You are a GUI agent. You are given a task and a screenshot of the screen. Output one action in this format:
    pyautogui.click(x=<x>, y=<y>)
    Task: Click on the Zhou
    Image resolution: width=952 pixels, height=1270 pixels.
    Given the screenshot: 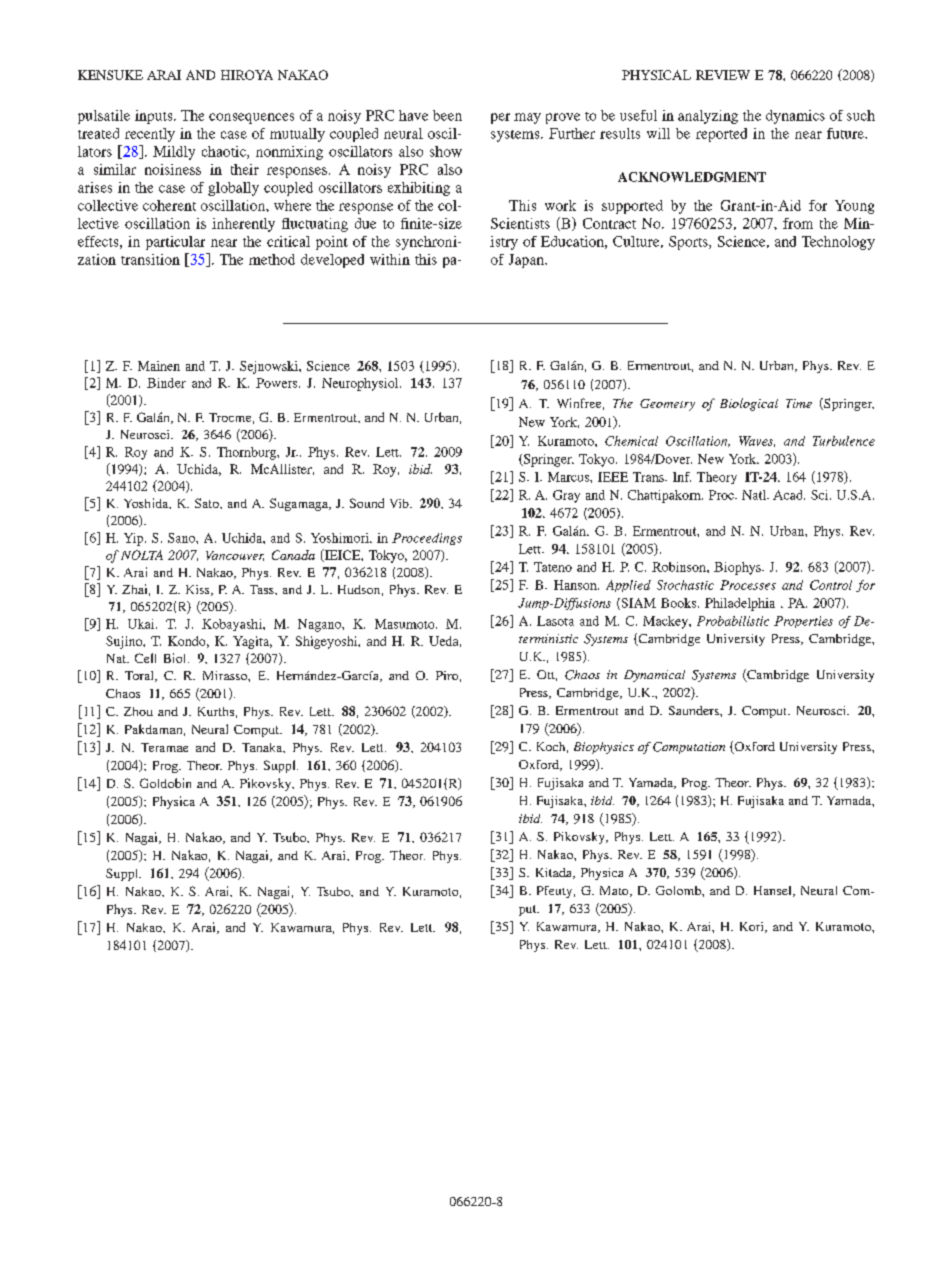 What is the action you would take?
    pyautogui.click(x=138, y=711)
